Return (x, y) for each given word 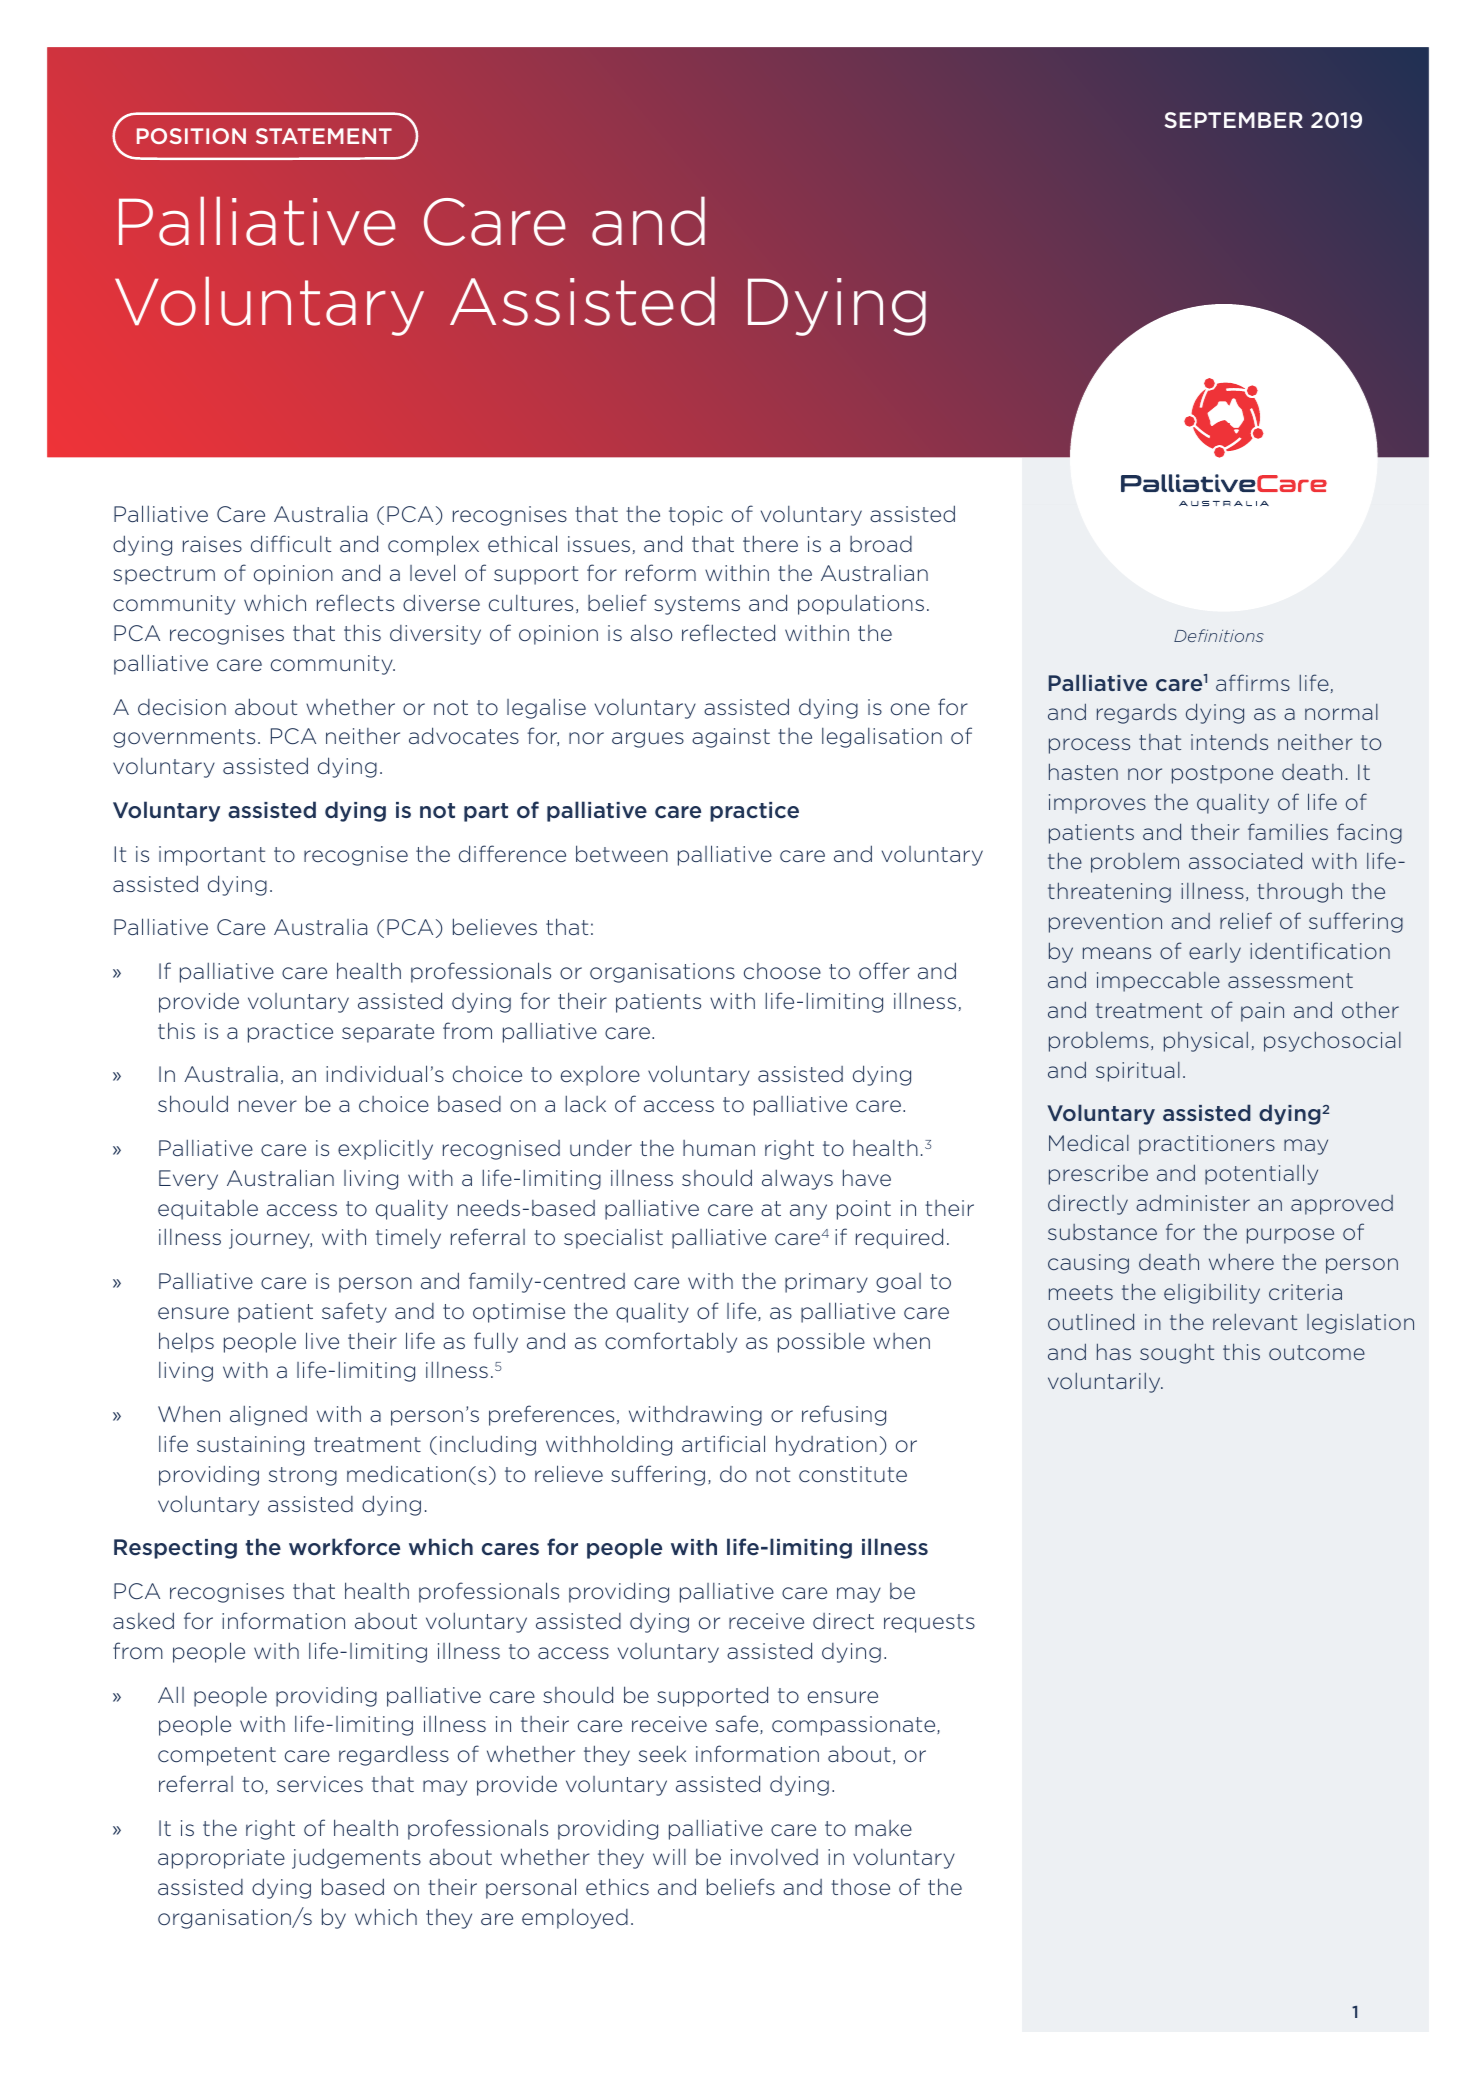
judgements (356, 1858)
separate (388, 1033)
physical (1206, 1042)
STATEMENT (324, 136)
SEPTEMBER (1233, 120)
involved (774, 1857)
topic (696, 516)
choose (782, 971)
